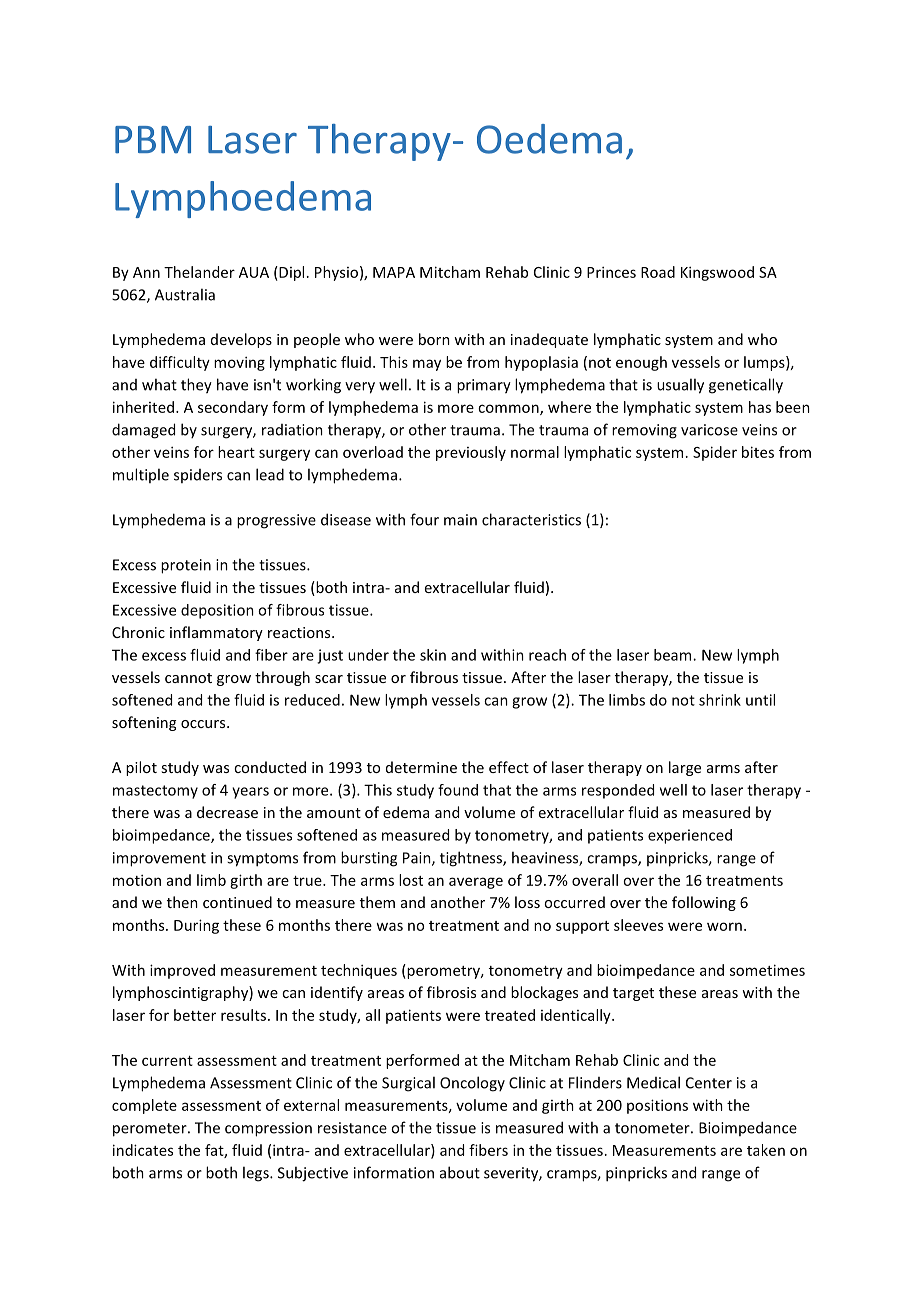 This image has height=1308, width=924. I want to click on about, so click(460, 1172).
